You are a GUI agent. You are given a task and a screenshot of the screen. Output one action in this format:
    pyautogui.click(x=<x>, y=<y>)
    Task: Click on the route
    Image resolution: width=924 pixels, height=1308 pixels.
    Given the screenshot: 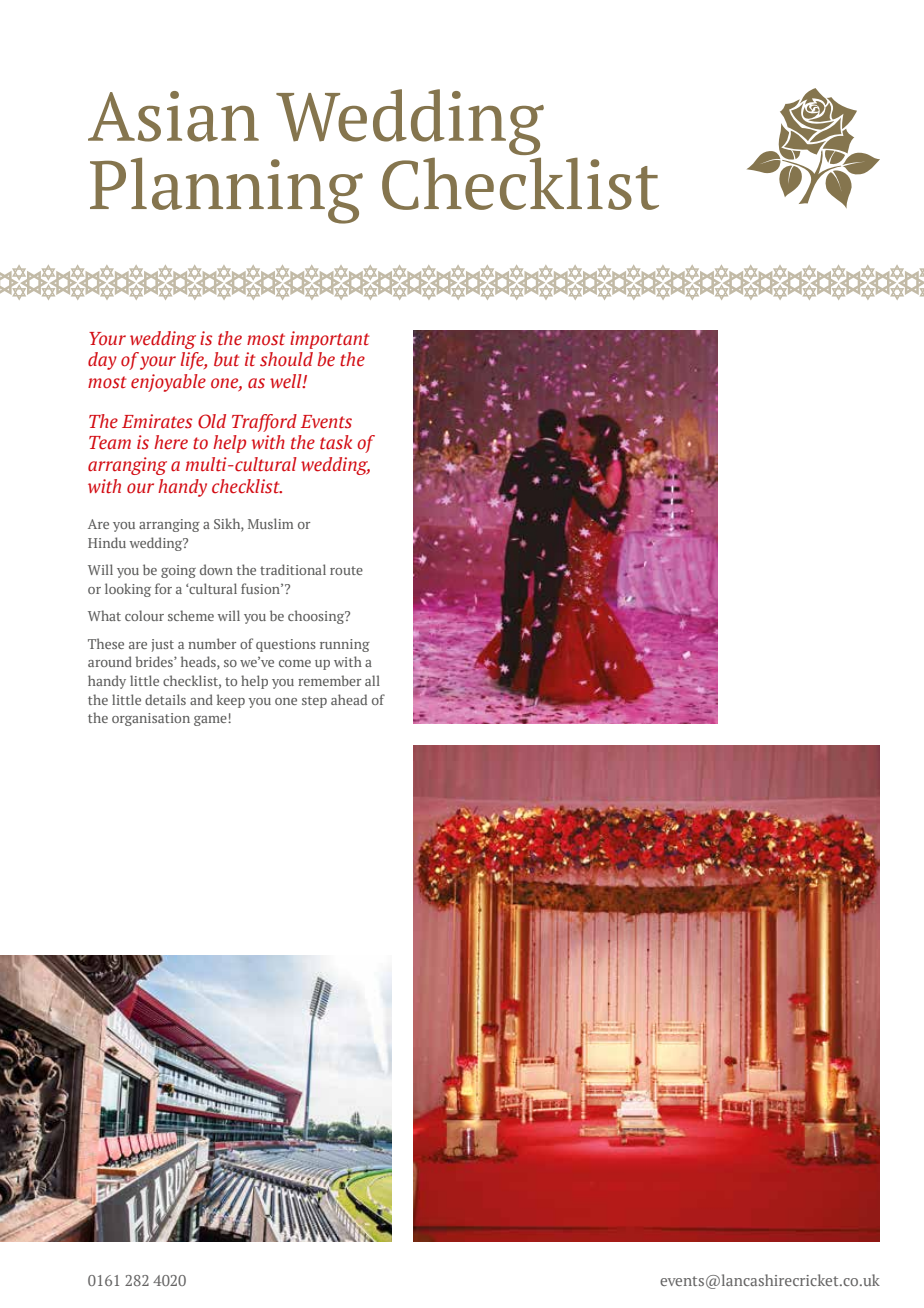 What is the action you would take?
    pyautogui.click(x=346, y=570)
